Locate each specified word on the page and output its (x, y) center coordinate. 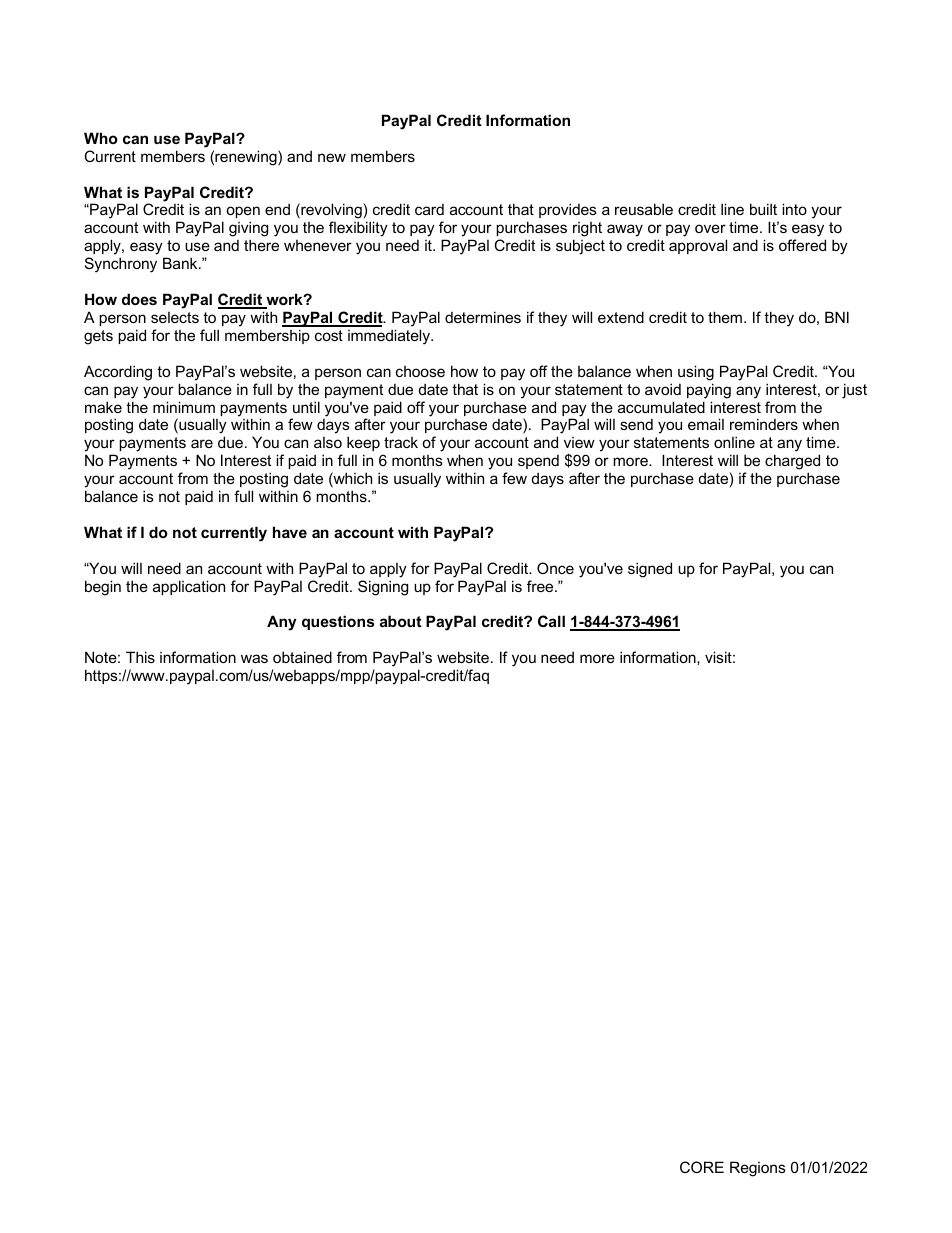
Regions (758, 1169)
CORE (702, 1167)
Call (551, 621)
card (429, 209)
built (763, 209)
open (243, 214)
